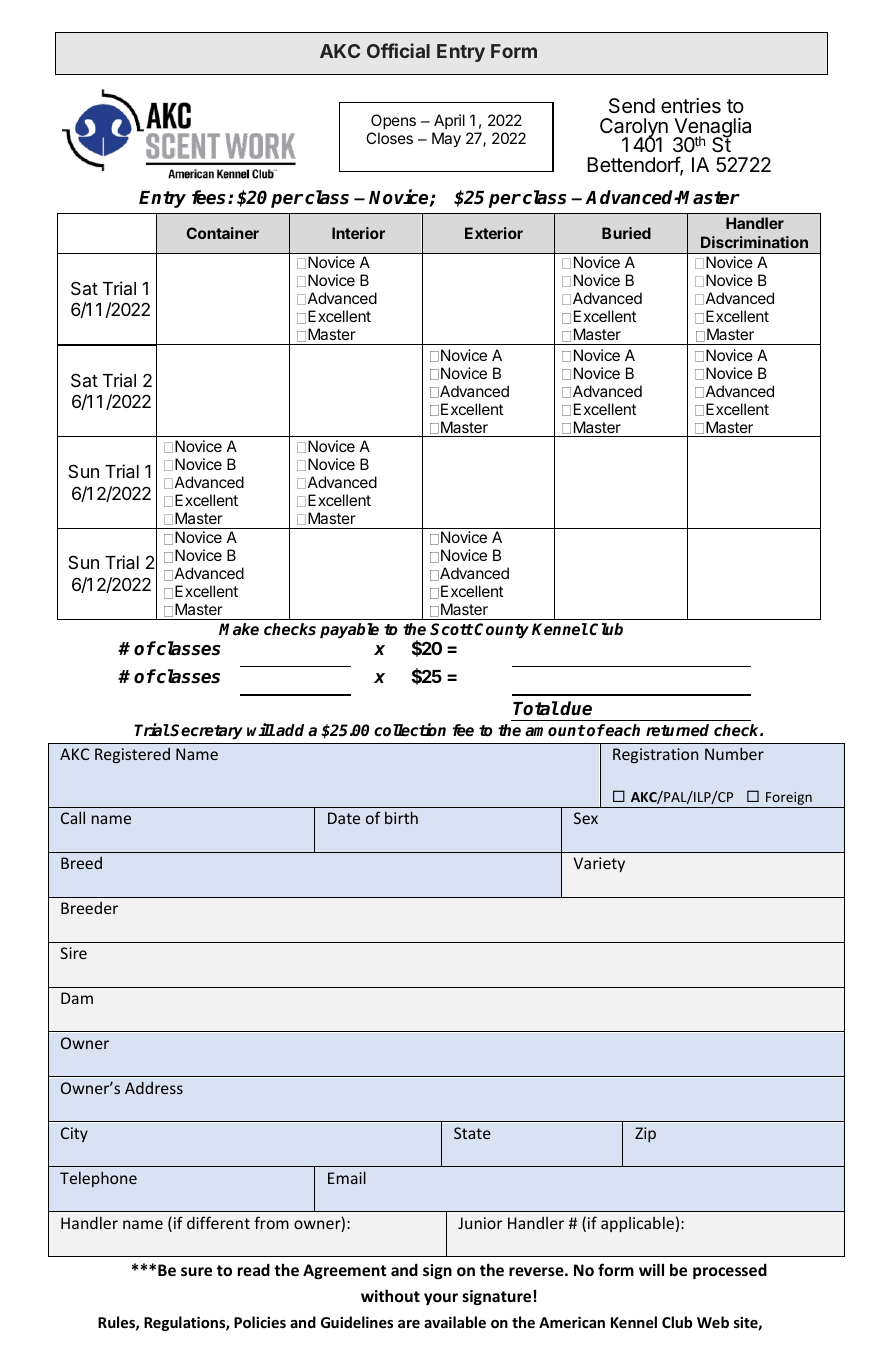  Describe the element at coordinates (401, 817) in the image. I see `birth` at that location.
